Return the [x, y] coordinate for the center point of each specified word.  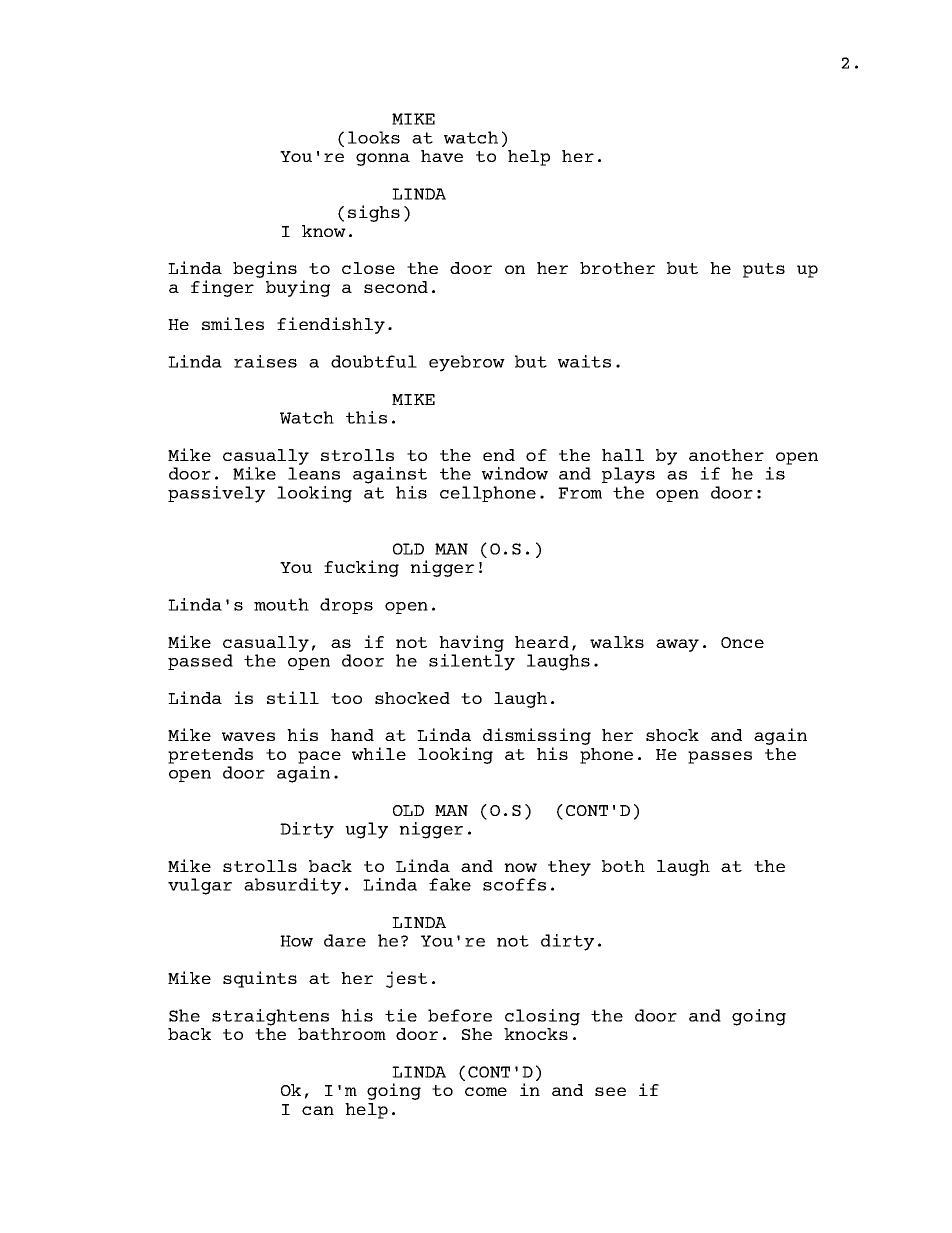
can [318, 1110]
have [442, 156]
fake [450, 884]
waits [584, 361]
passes [720, 757]
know [324, 231]
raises [265, 361]
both [623, 866]
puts [764, 270]
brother [617, 268]
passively [216, 494]
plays [628, 475]
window [515, 473]
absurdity [292, 886]
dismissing [537, 738]
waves [248, 736]
